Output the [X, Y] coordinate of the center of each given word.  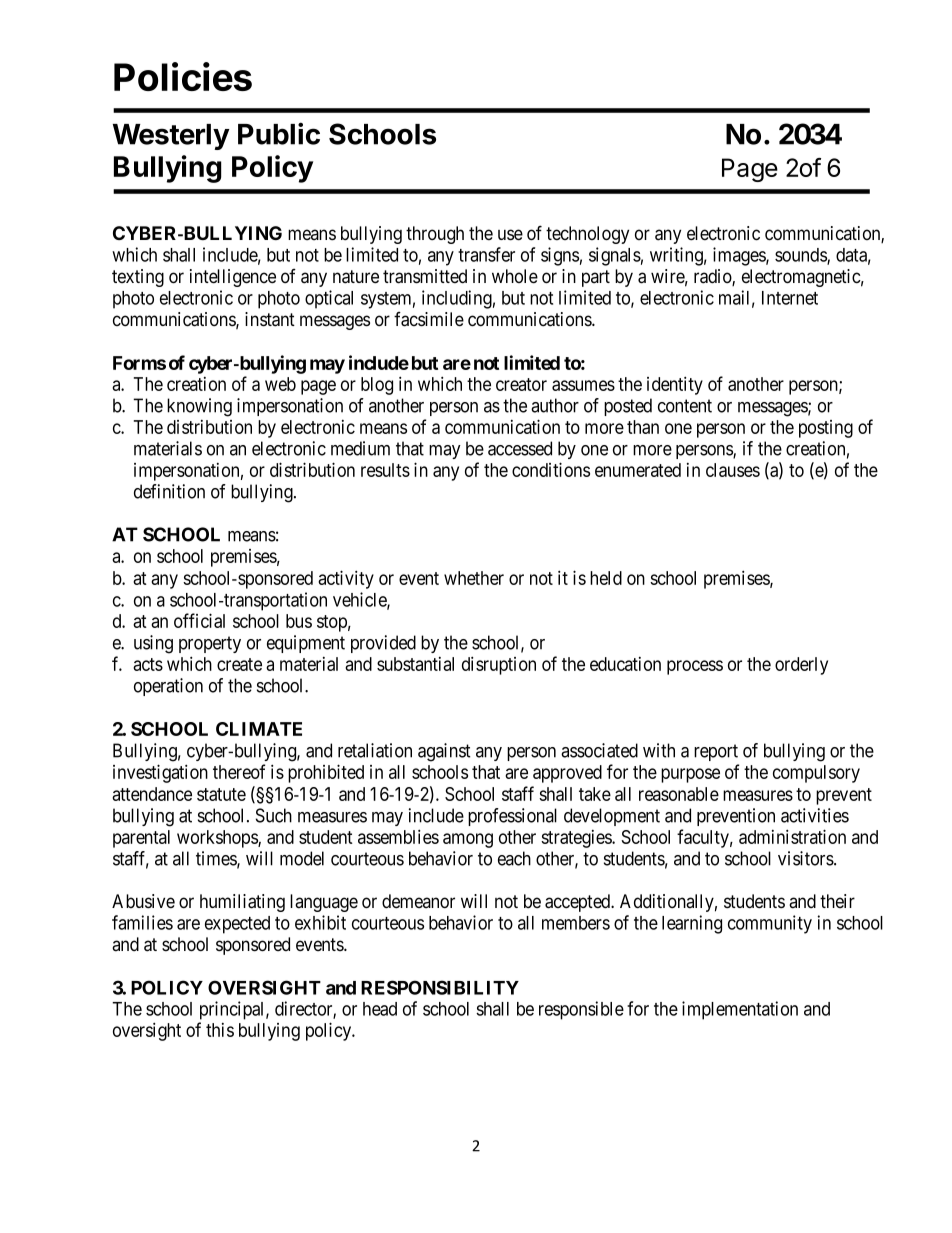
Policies [183, 76]
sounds [801, 256]
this [220, 1030]
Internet [790, 298]
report [716, 752]
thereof [239, 771]
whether [474, 578]
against [444, 752]
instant [270, 319]
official [199, 620]
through [435, 235]
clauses [733, 470]
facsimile [429, 319]
